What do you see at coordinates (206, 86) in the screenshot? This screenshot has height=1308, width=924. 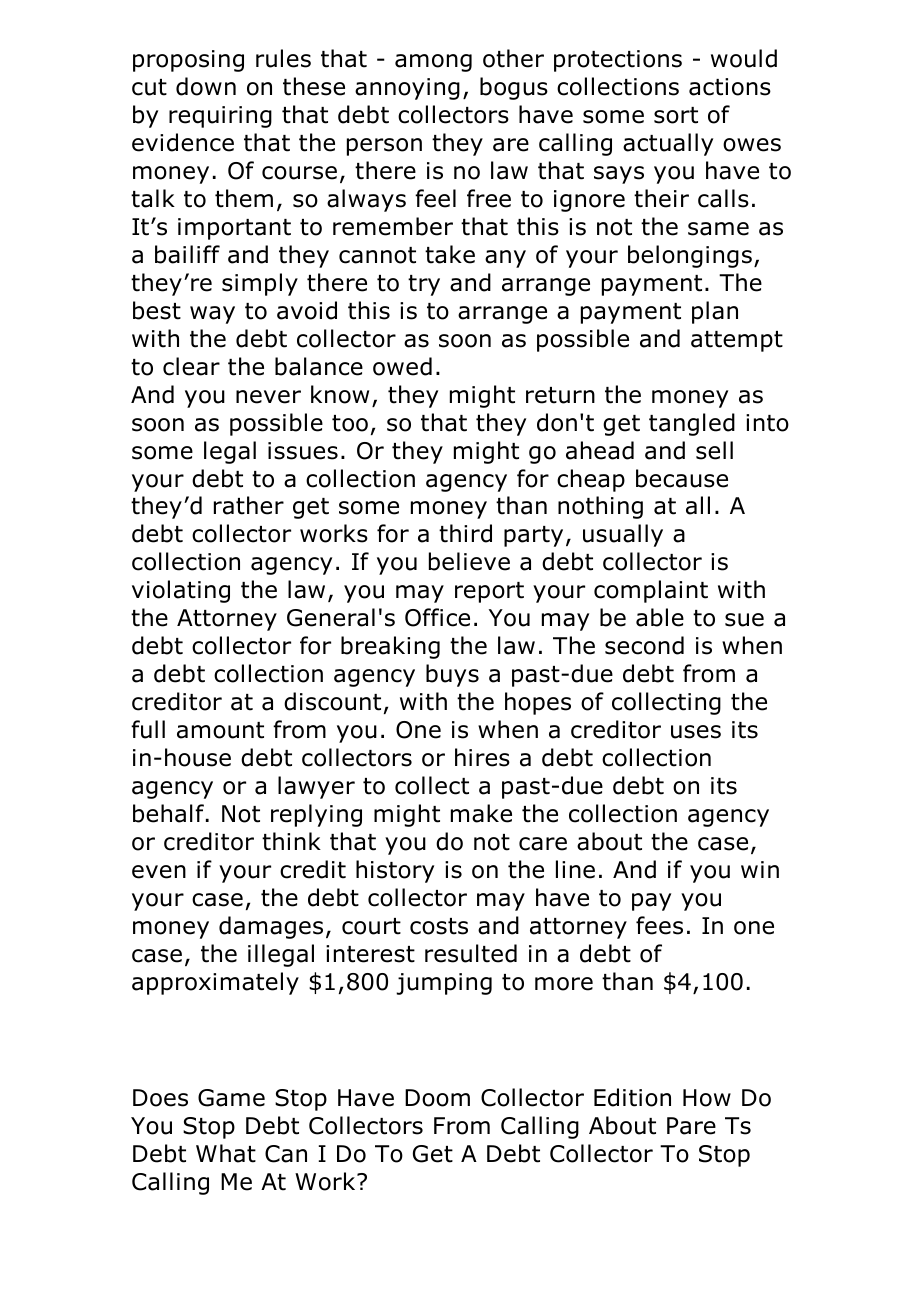 I see `down` at bounding box center [206, 86].
